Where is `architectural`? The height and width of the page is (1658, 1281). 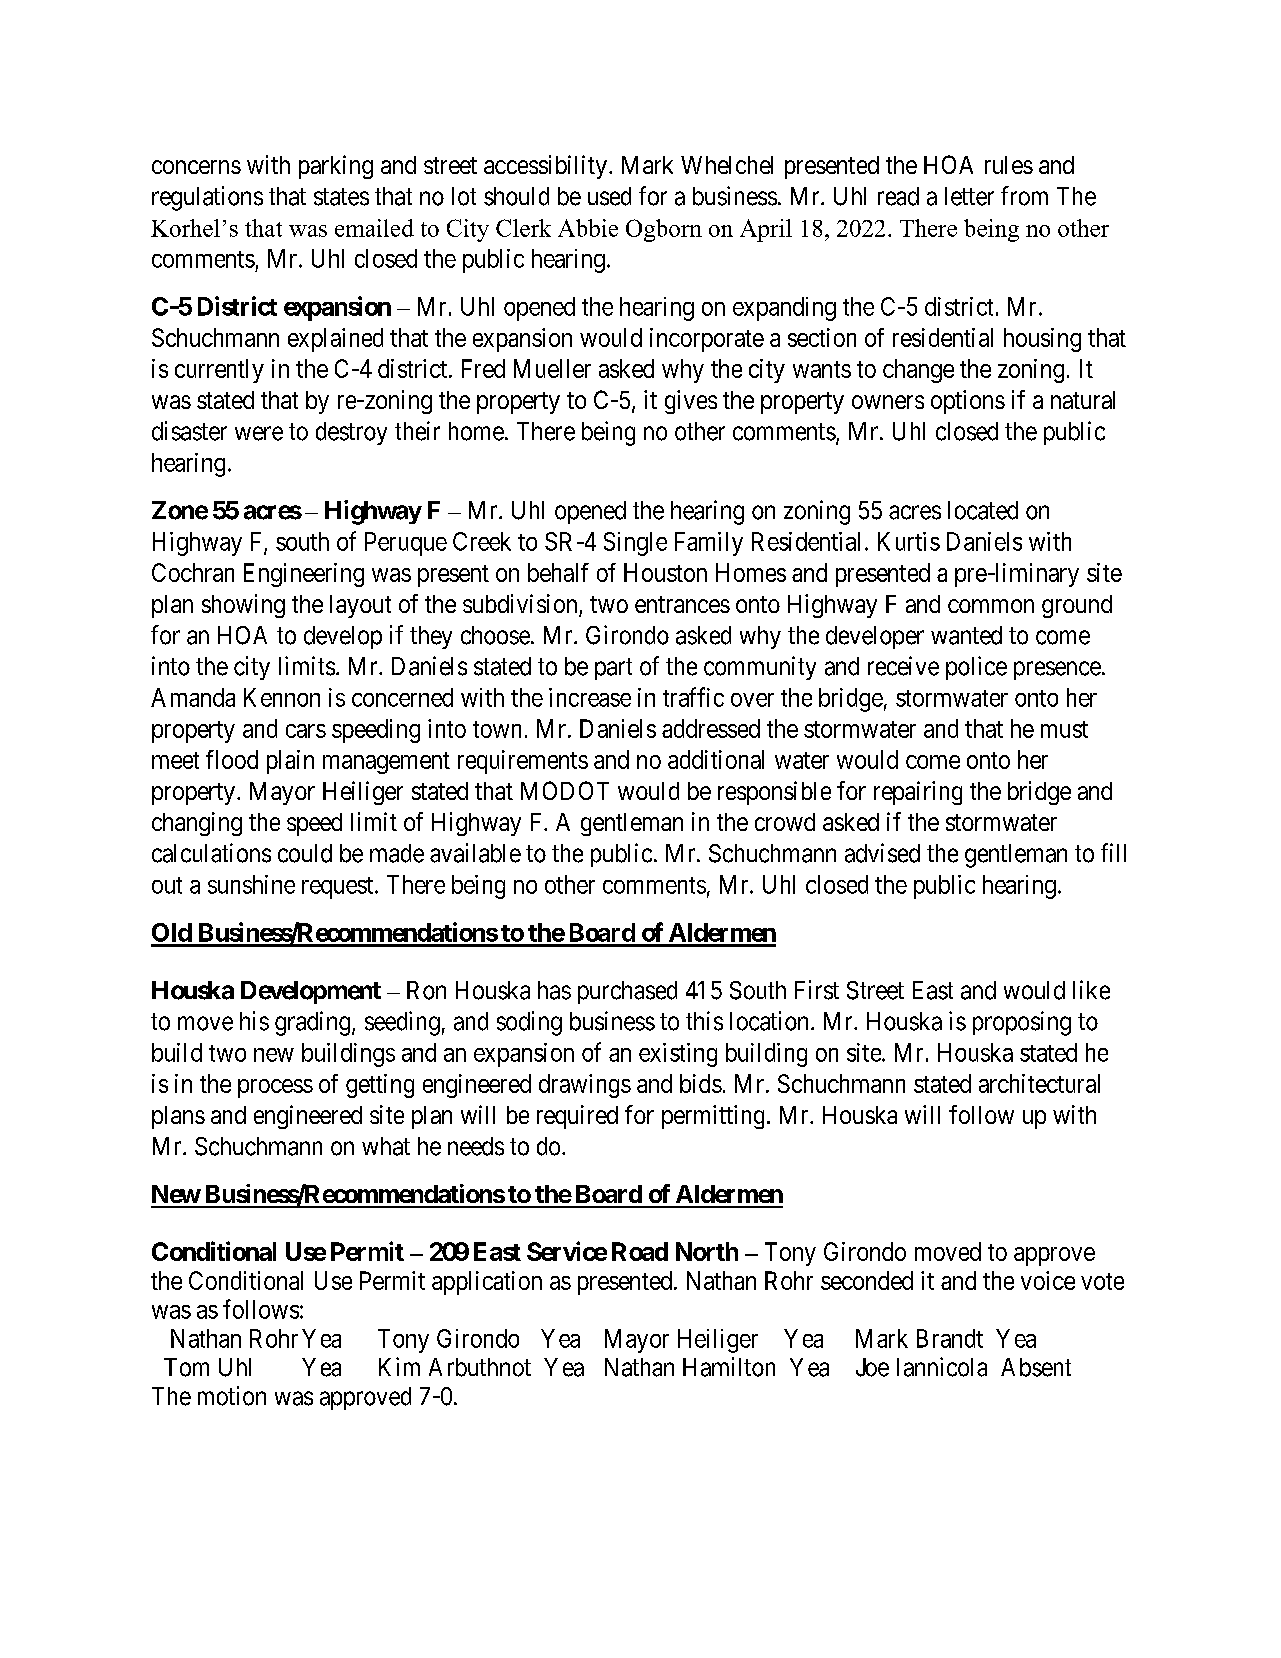 architectural is located at coordinates (1039, 1083).
